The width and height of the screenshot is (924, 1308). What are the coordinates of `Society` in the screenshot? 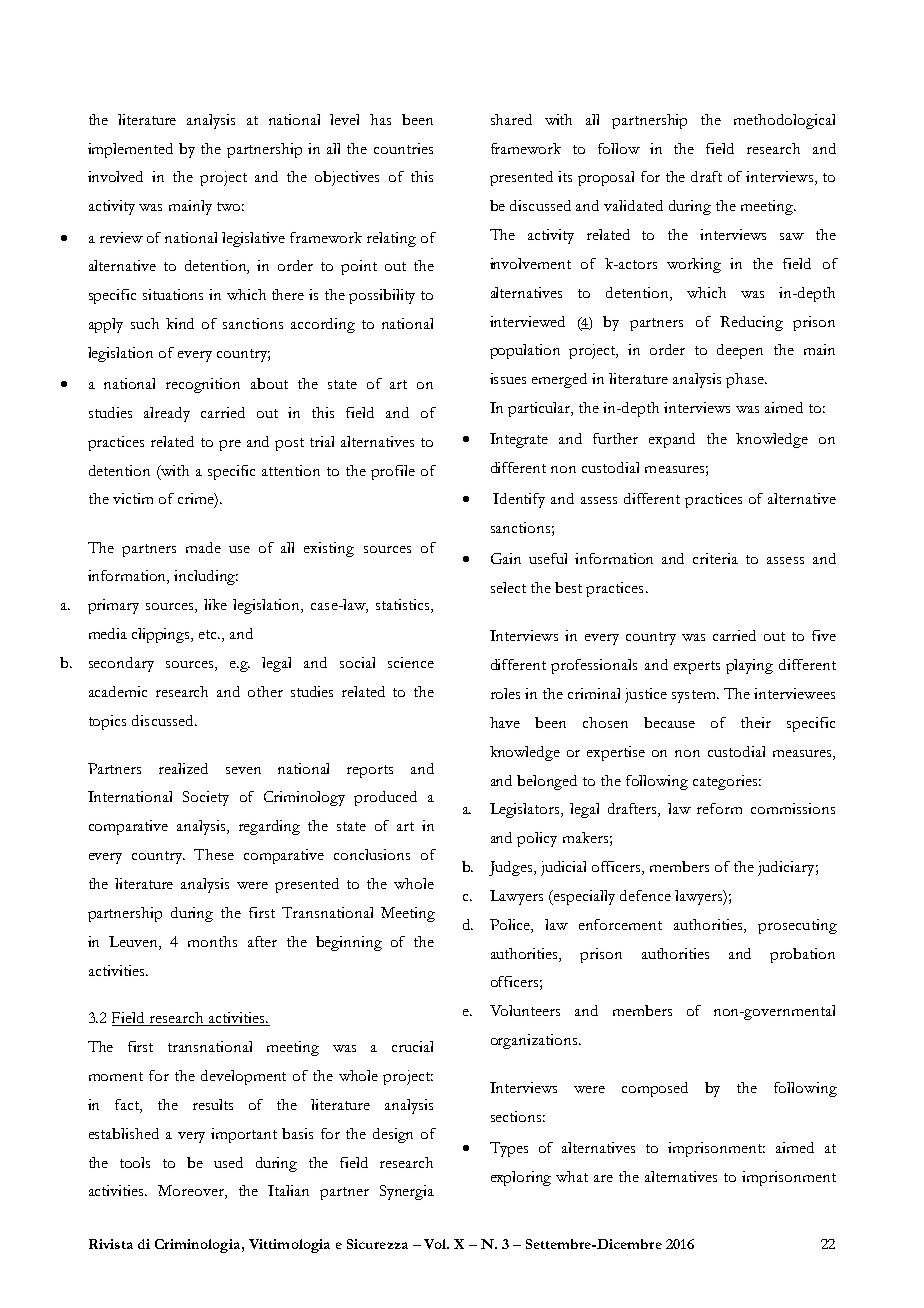 It's located at (206, 798).
